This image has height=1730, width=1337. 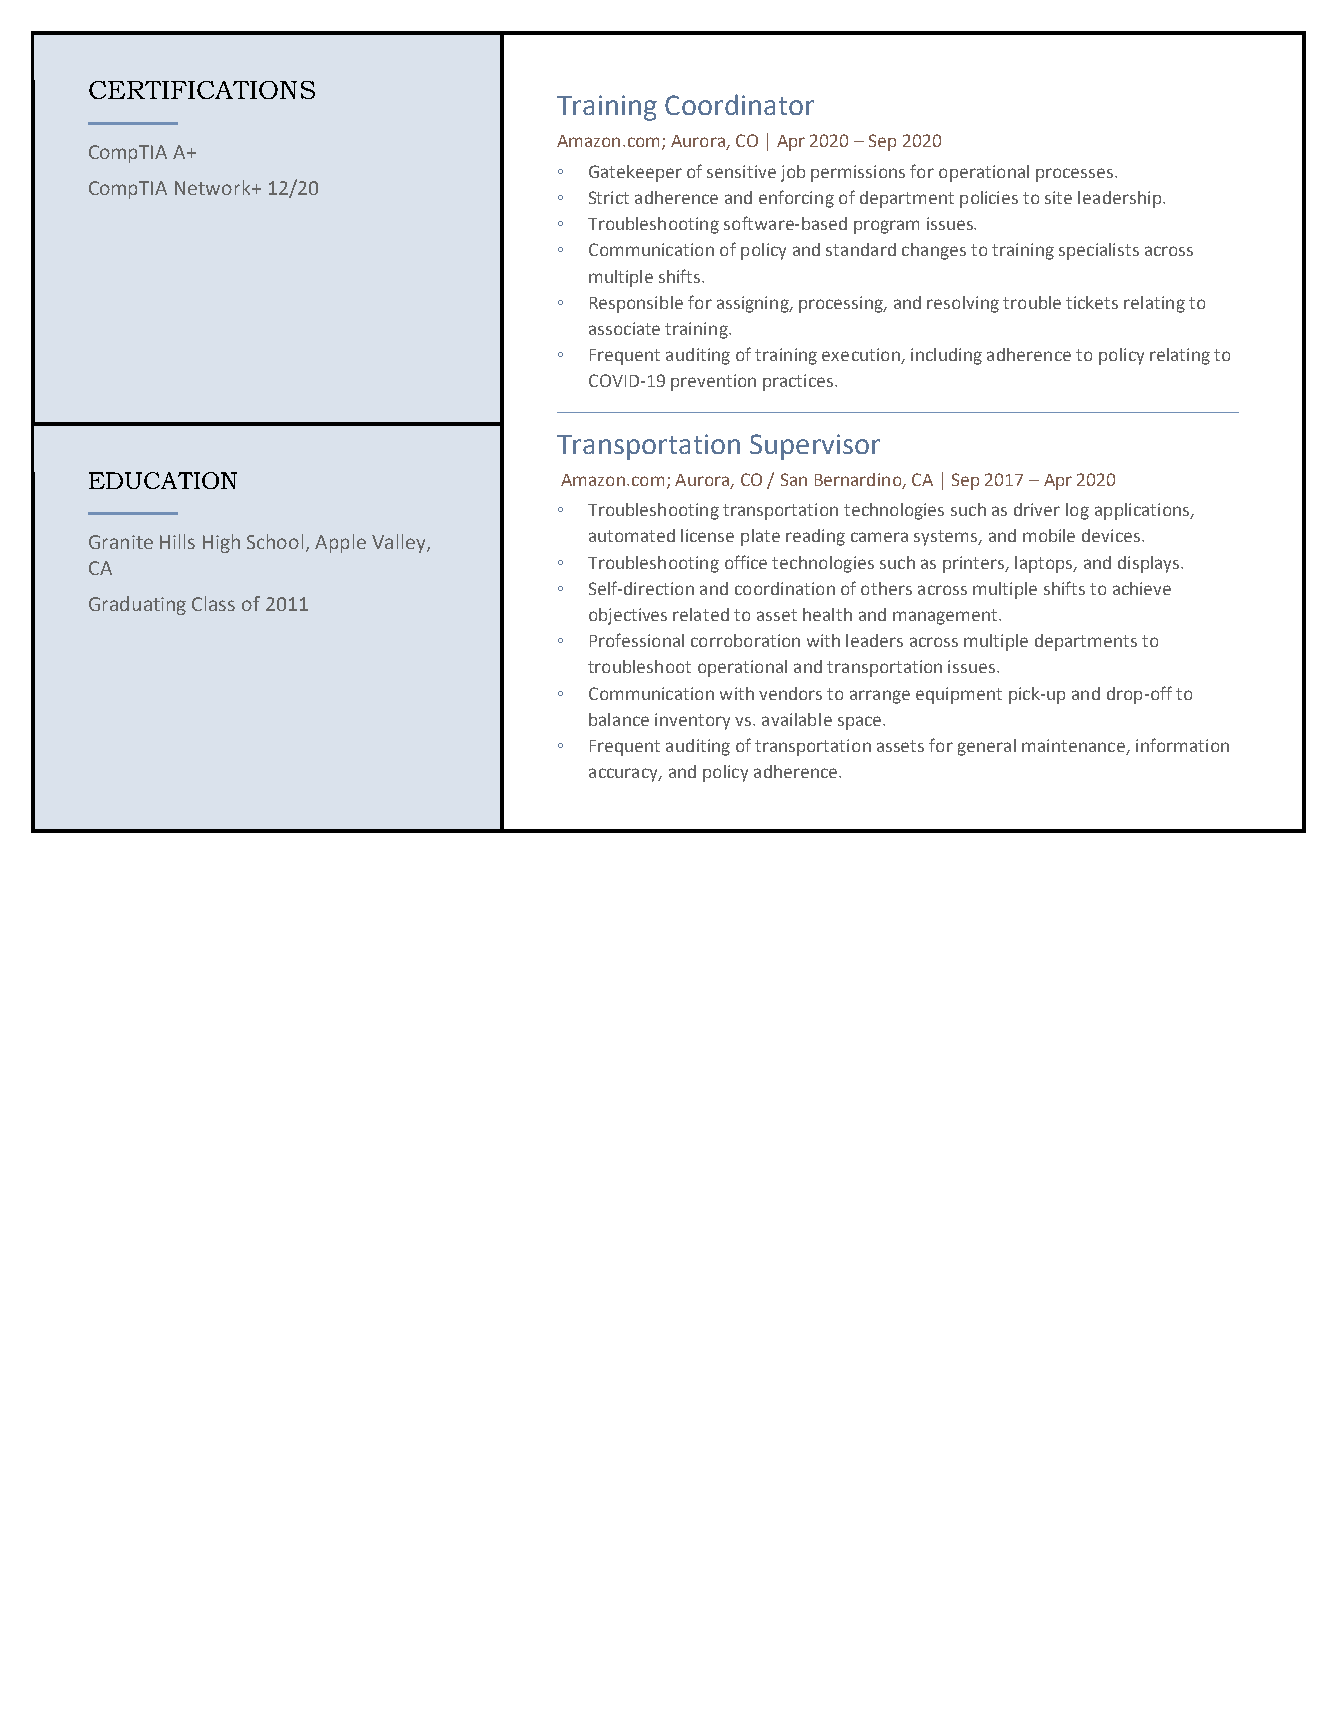 I want to click on driver, so click(x=1037, y=509).
